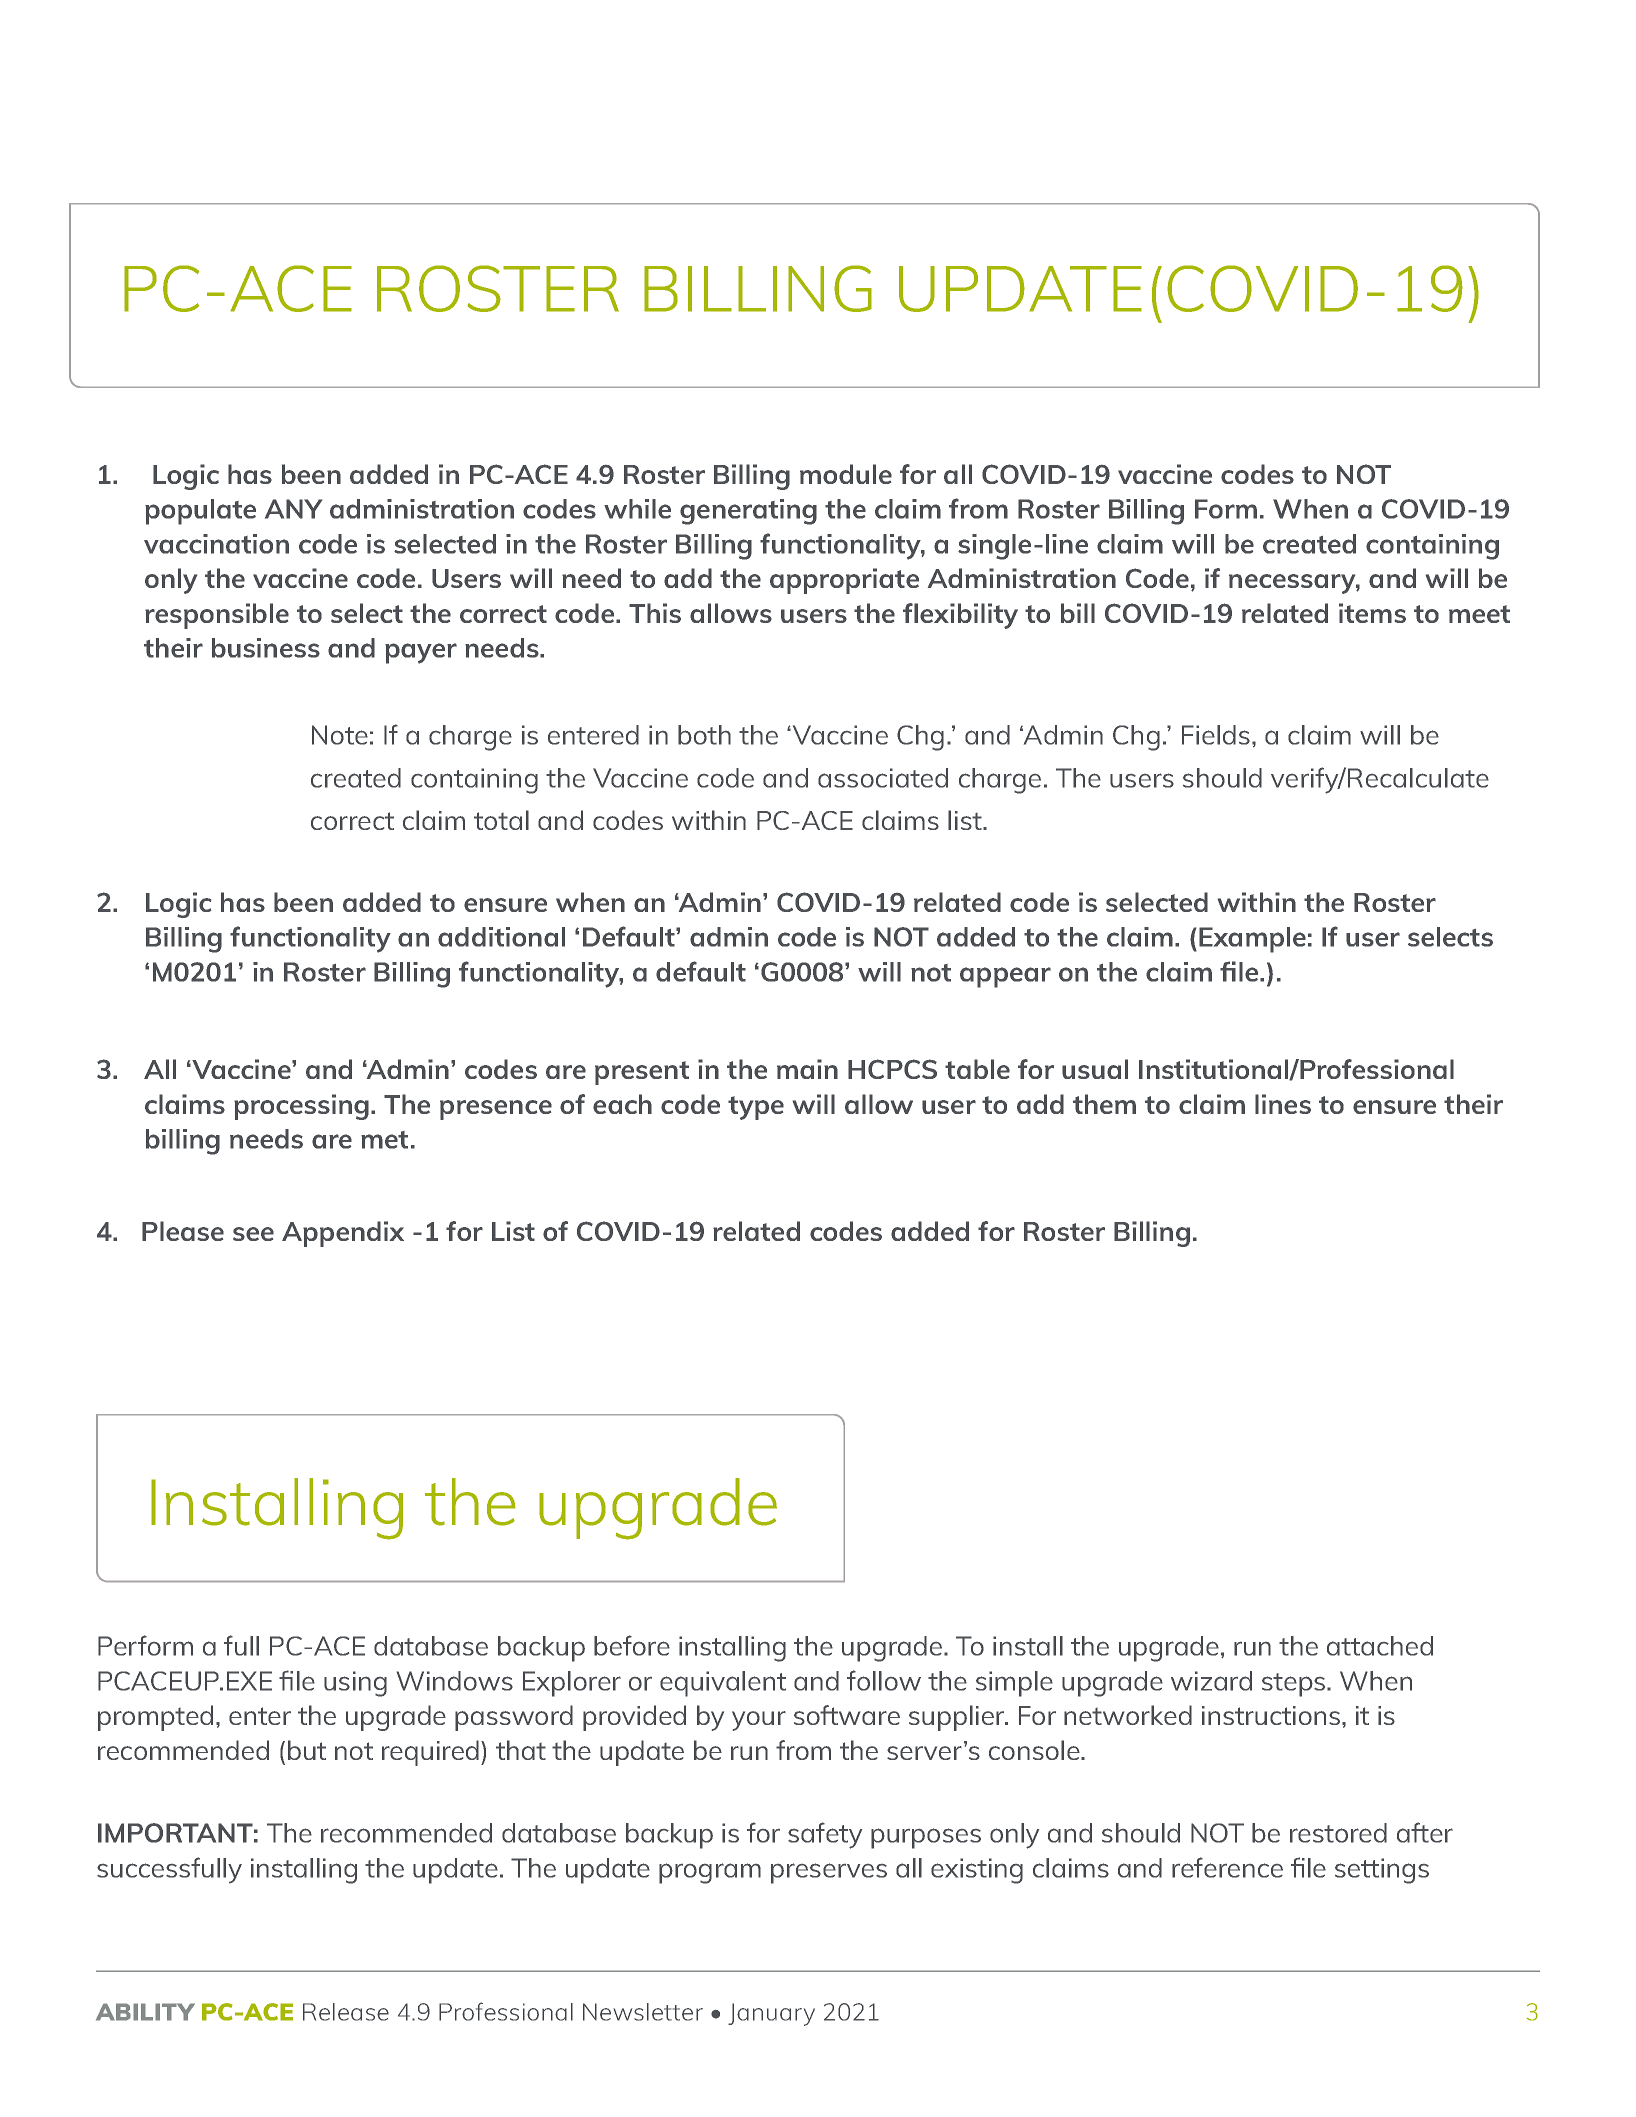 This screenshot has height=2117, width=1636. Describe the element at coordinates (883, 778) in the screenshot. I see `associated` at that location.
